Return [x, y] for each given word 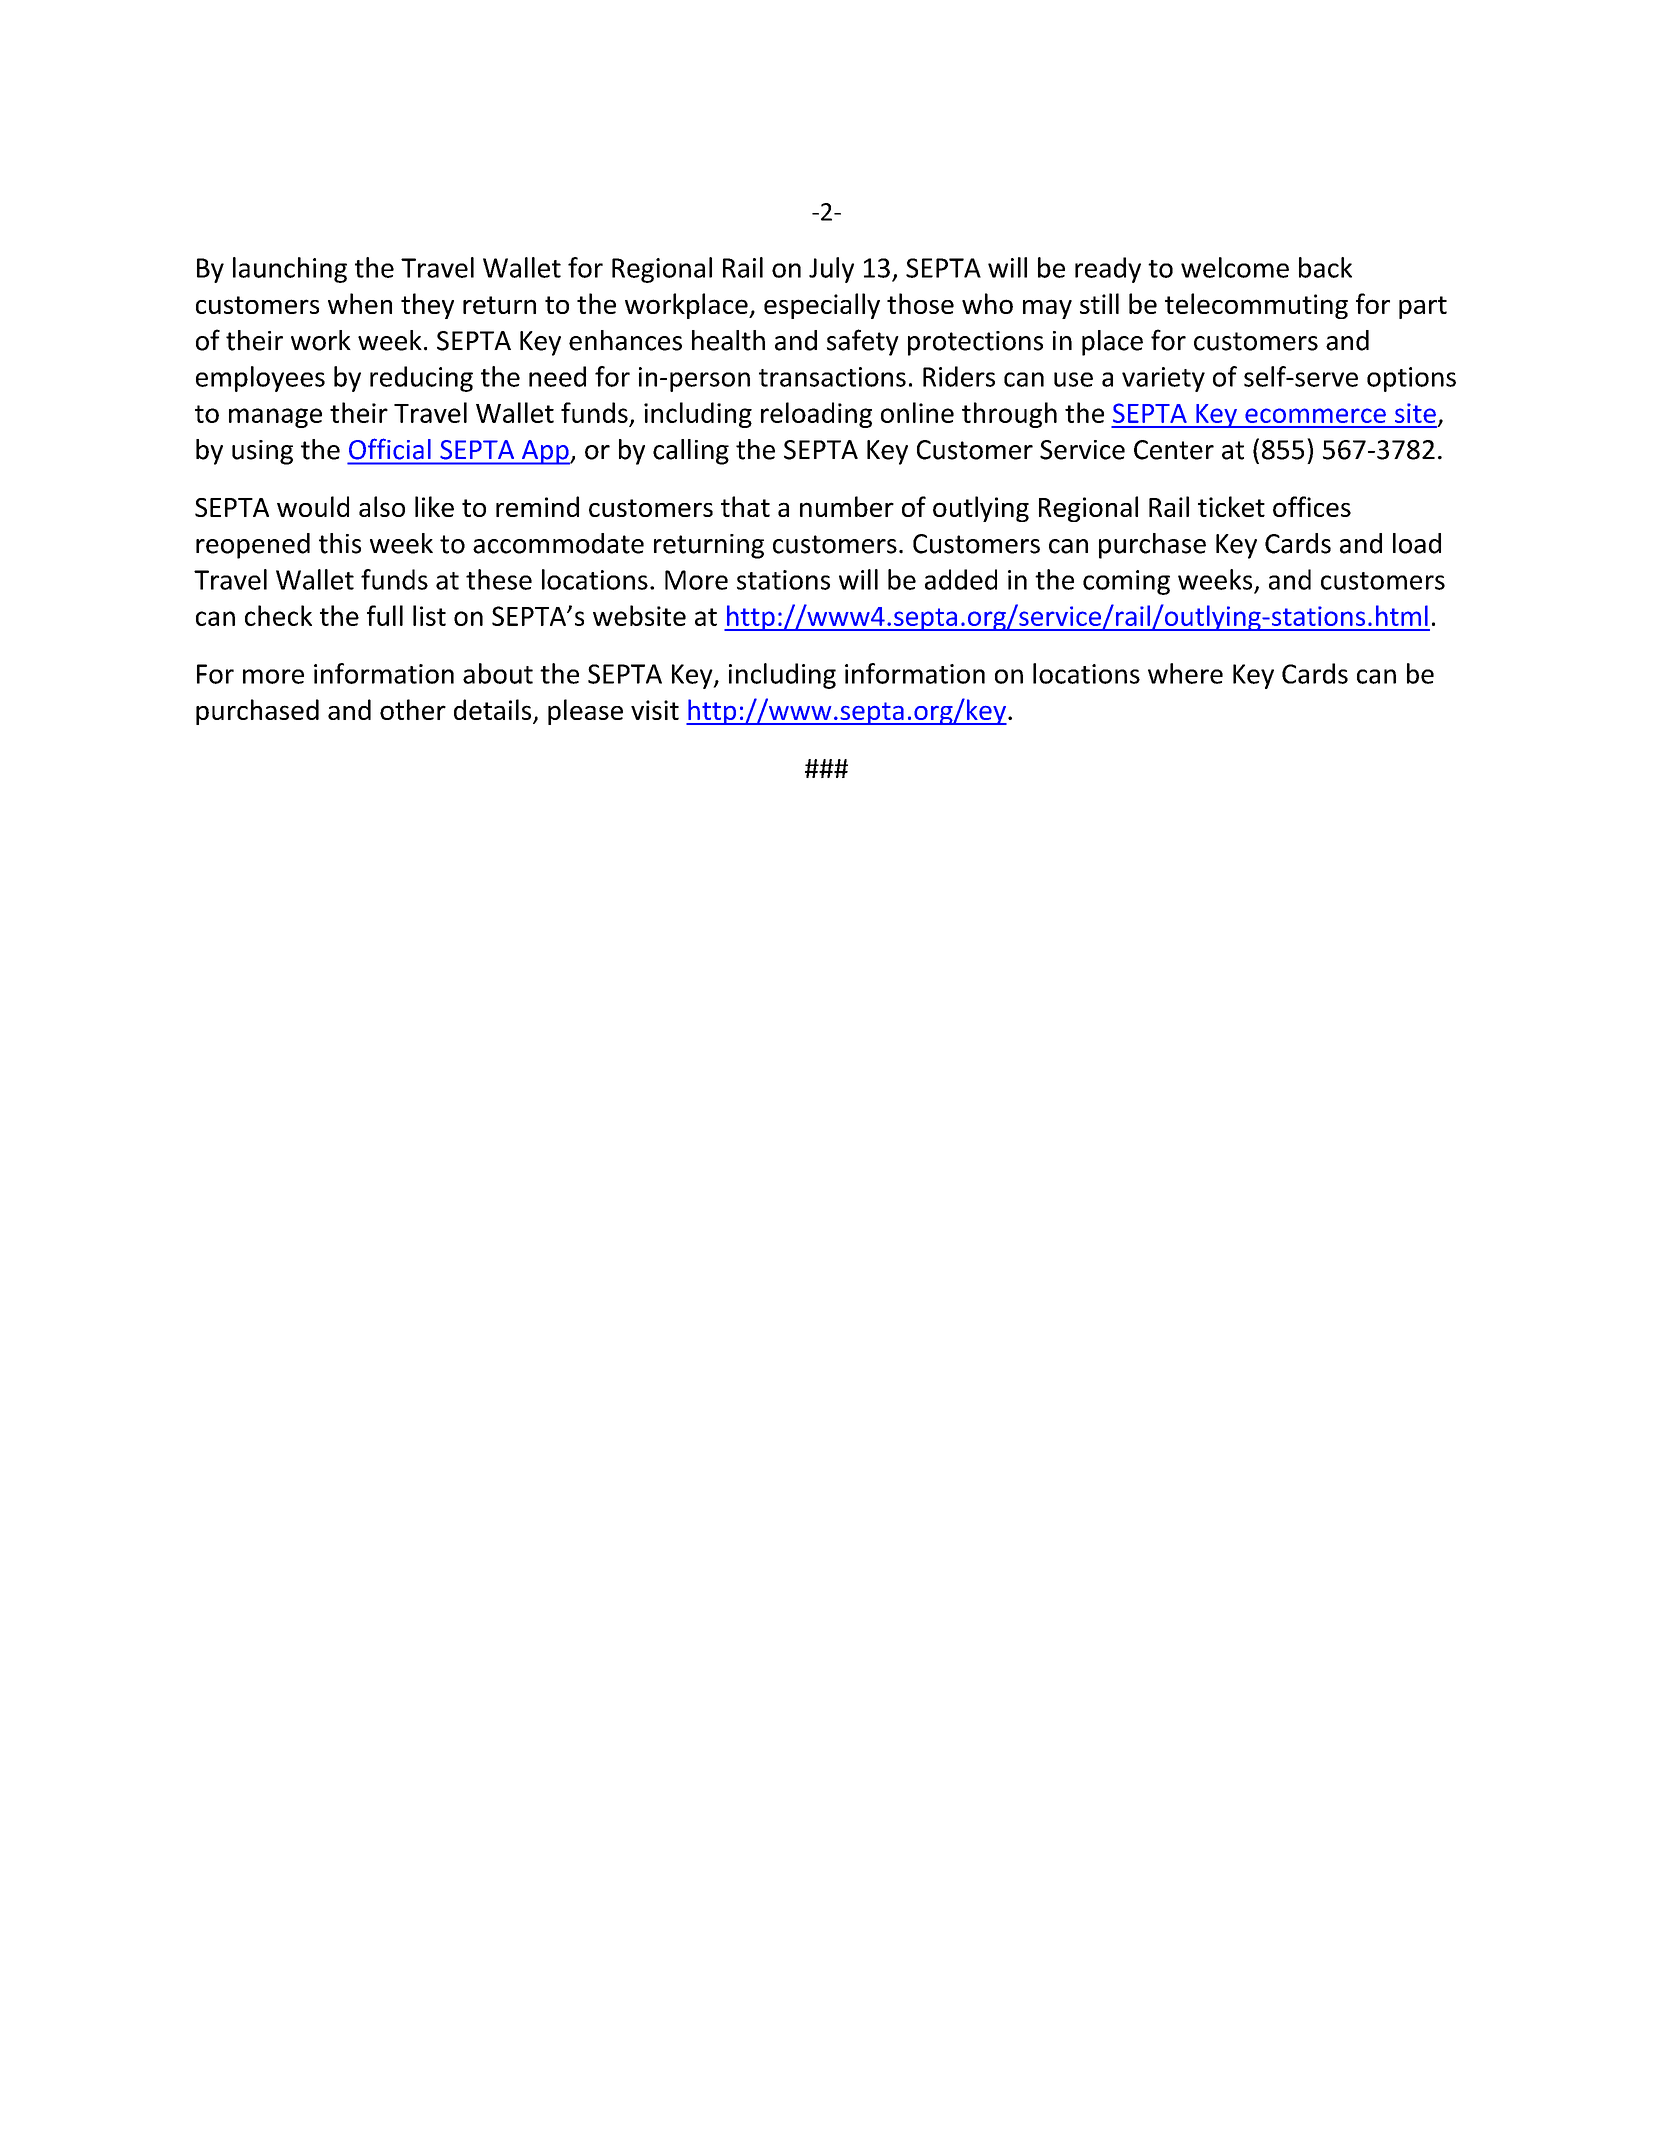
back [1325, 267]
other [413, 709]
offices [1312, 506]
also [382, 506]
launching [290, 270]
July [831, 270]
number [847, 506]
